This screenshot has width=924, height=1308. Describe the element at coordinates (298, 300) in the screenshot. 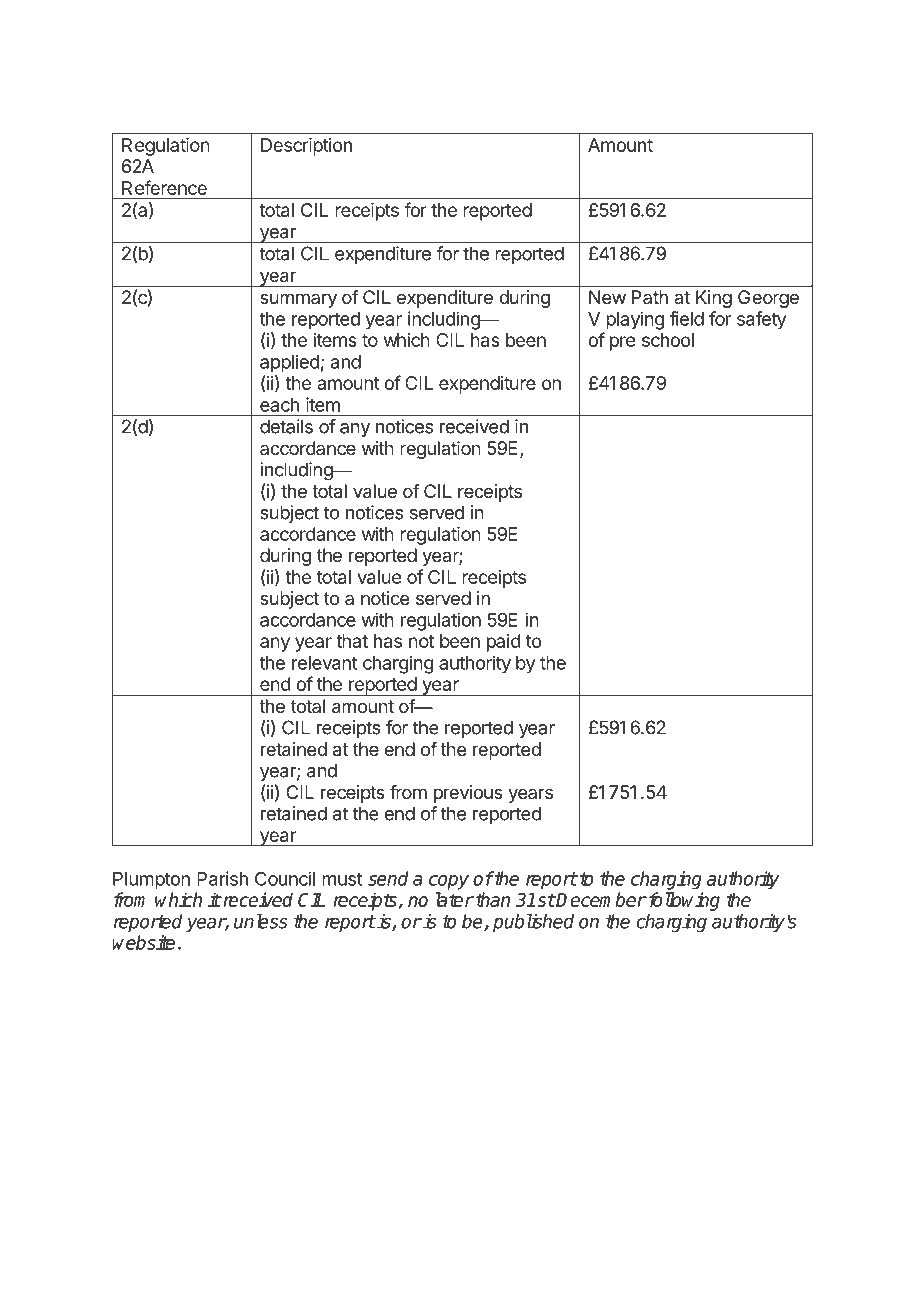

I see `summary` at that location.
